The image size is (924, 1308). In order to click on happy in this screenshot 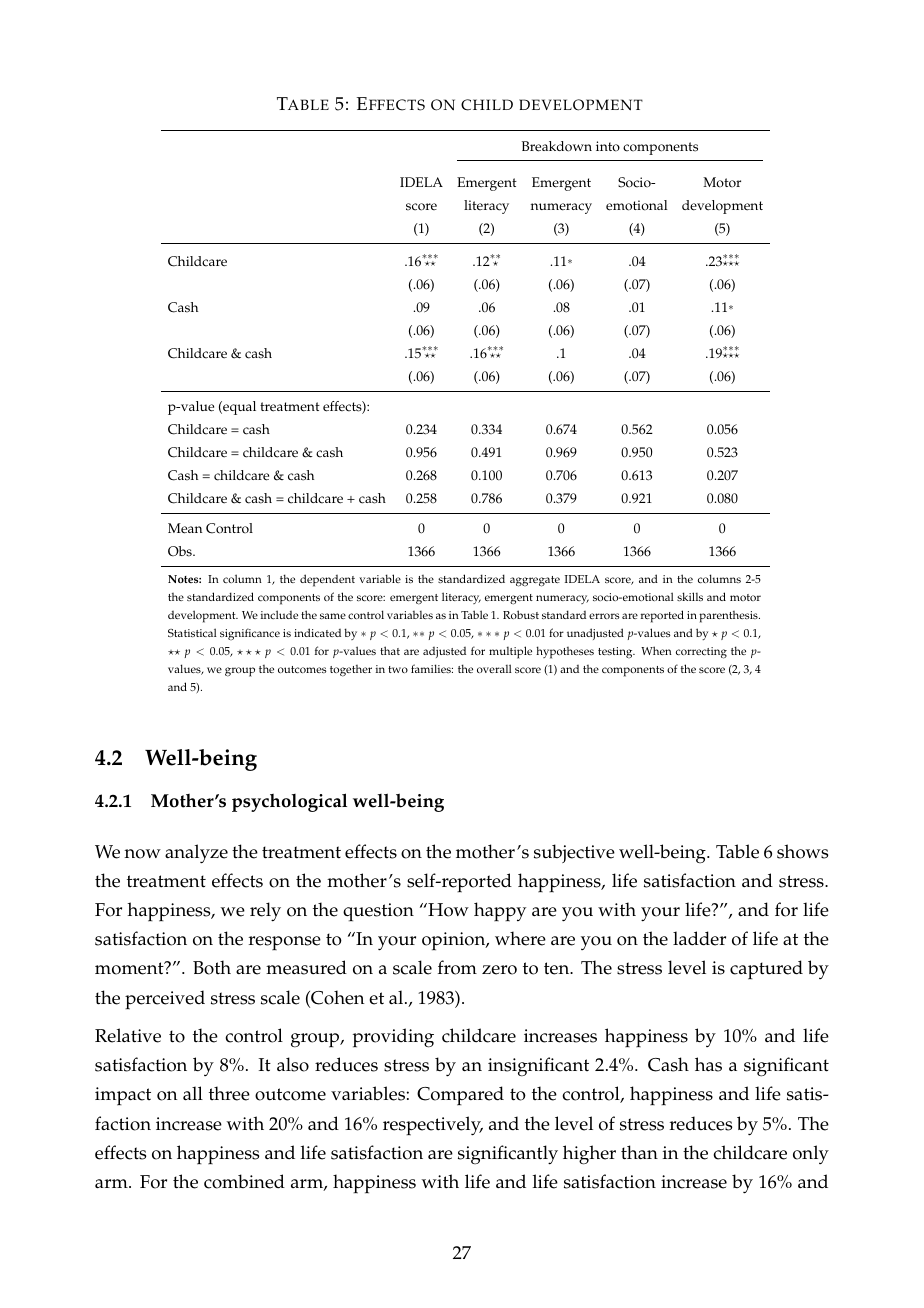, I will do `click(500, 912)`.
